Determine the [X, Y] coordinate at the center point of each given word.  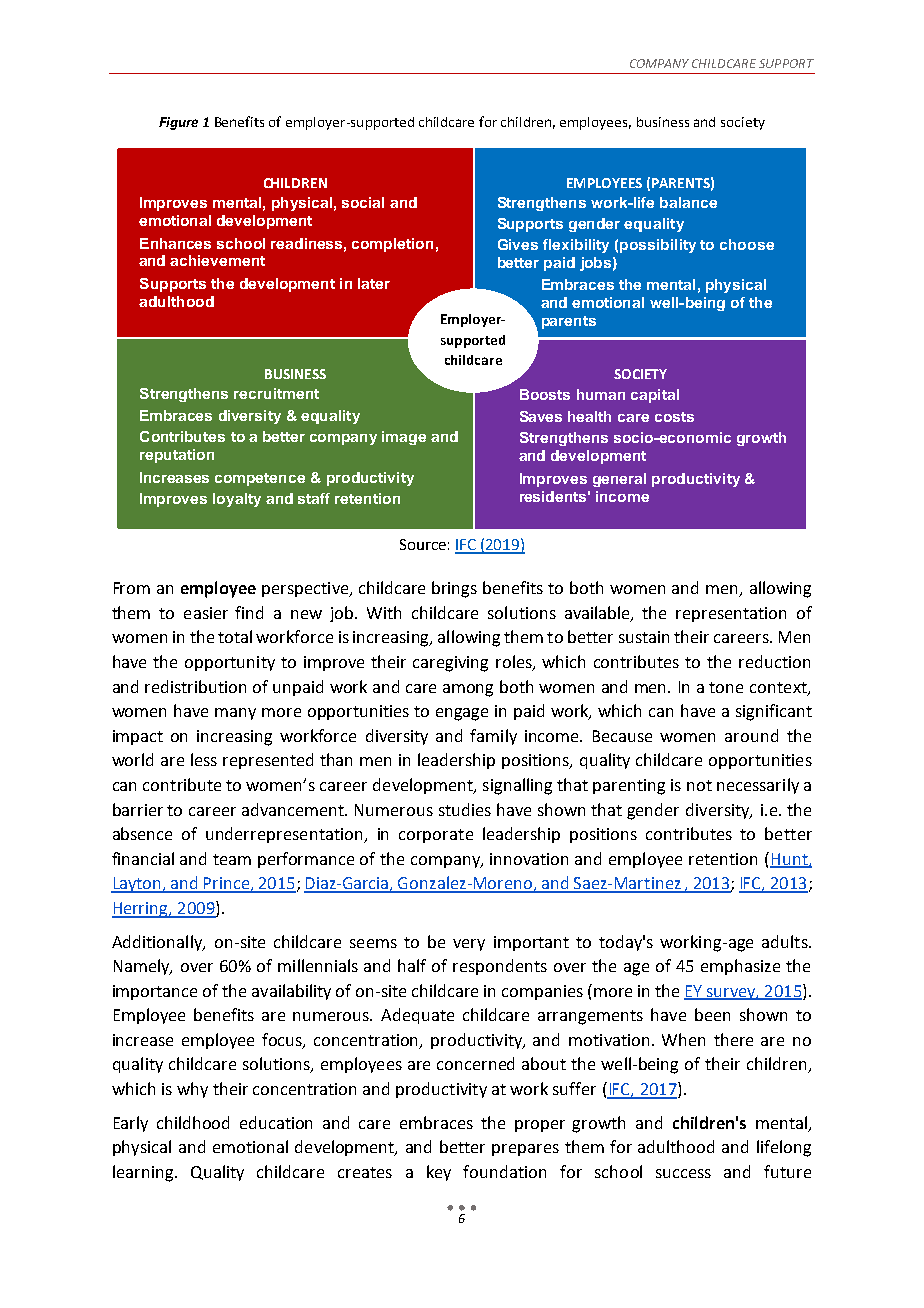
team [232, 859]
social [363, 202]
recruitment [276, 393]
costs [674, 417]
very [469, 945]
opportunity [230, 663]
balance [688, 202]
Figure [178, 123]
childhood [193, 1122]
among [468, 690]
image [404, 438]
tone [726, 687]
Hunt [790, 860]
